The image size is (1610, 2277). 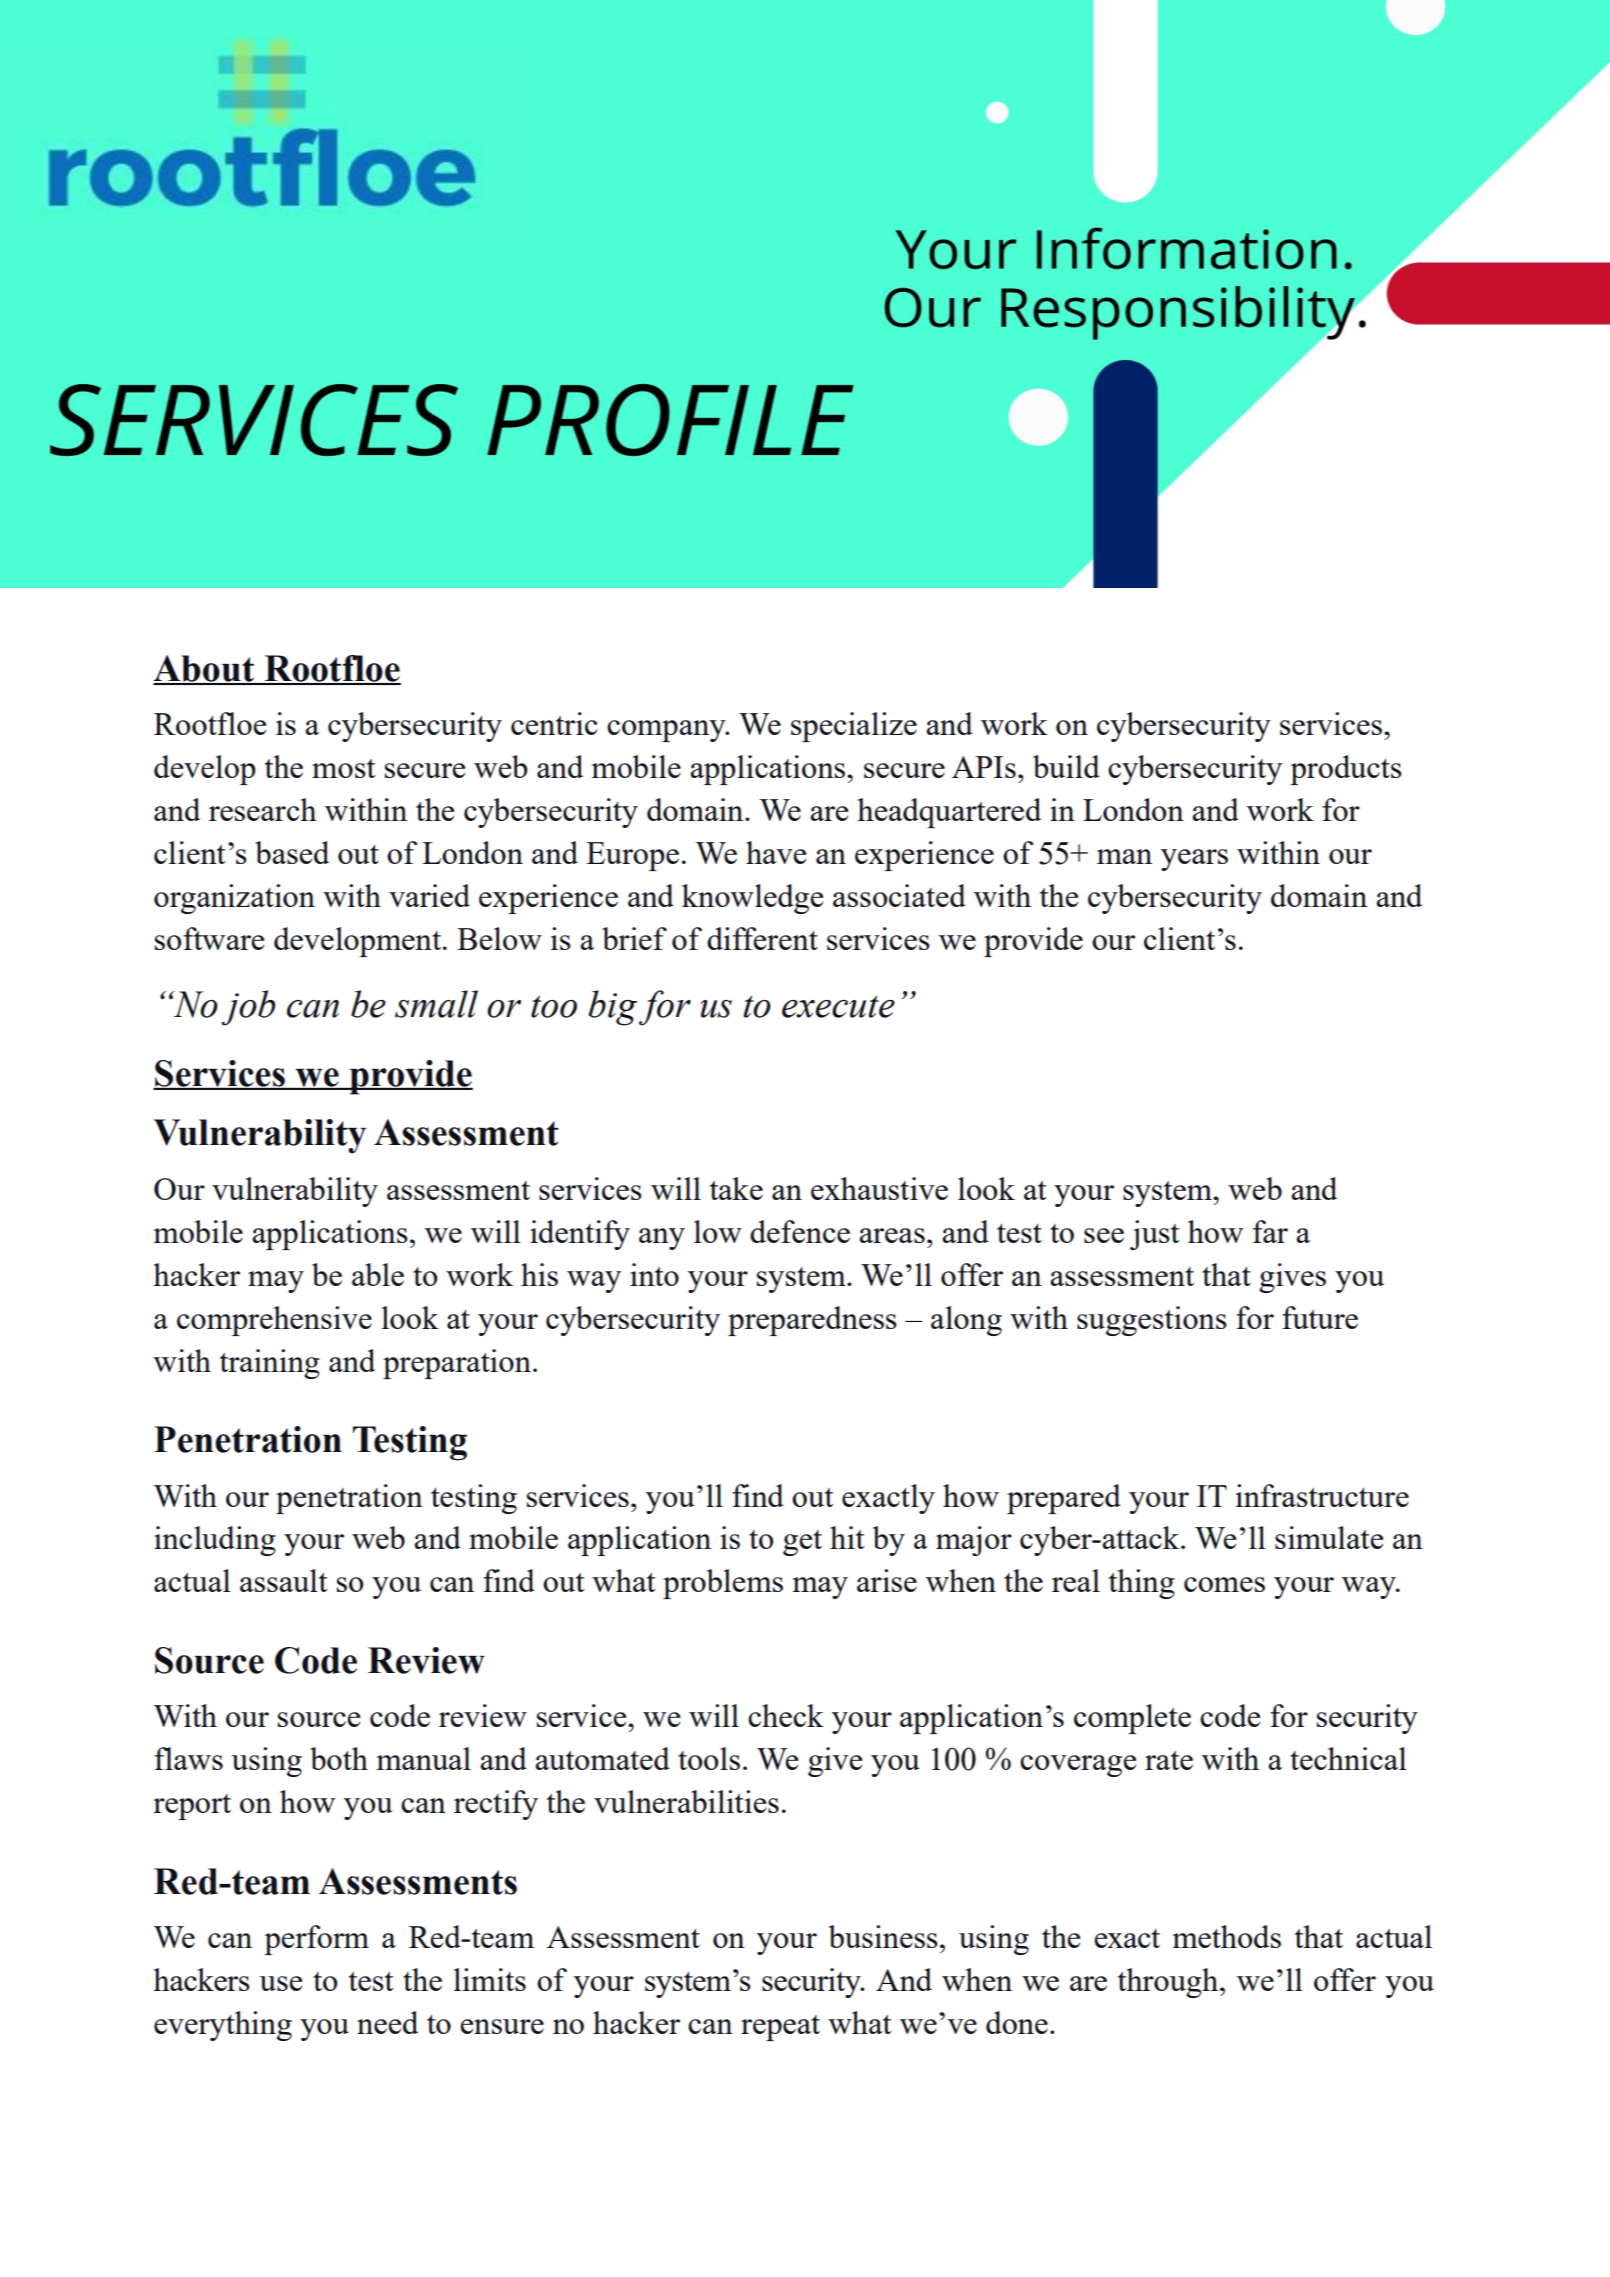 What do you see at coordinates (654, 1274) in the image?
I see `into` at bounding box center [654, 1274].
